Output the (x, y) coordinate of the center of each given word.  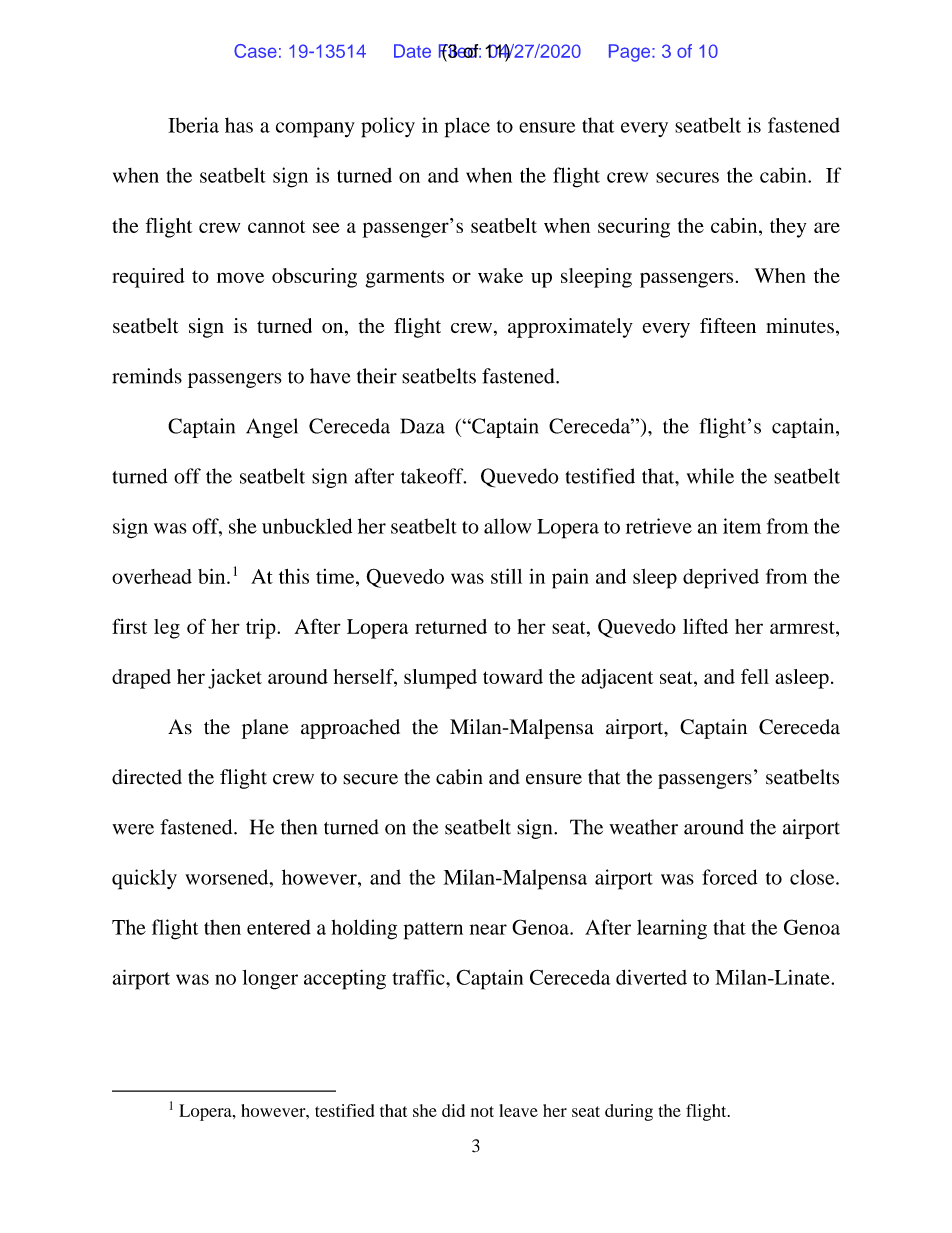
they (788, 228)
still (506, 576)
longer (270, 980)
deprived (721, 578)
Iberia (193, 125)
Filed (459, 52)
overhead (152, 576)
